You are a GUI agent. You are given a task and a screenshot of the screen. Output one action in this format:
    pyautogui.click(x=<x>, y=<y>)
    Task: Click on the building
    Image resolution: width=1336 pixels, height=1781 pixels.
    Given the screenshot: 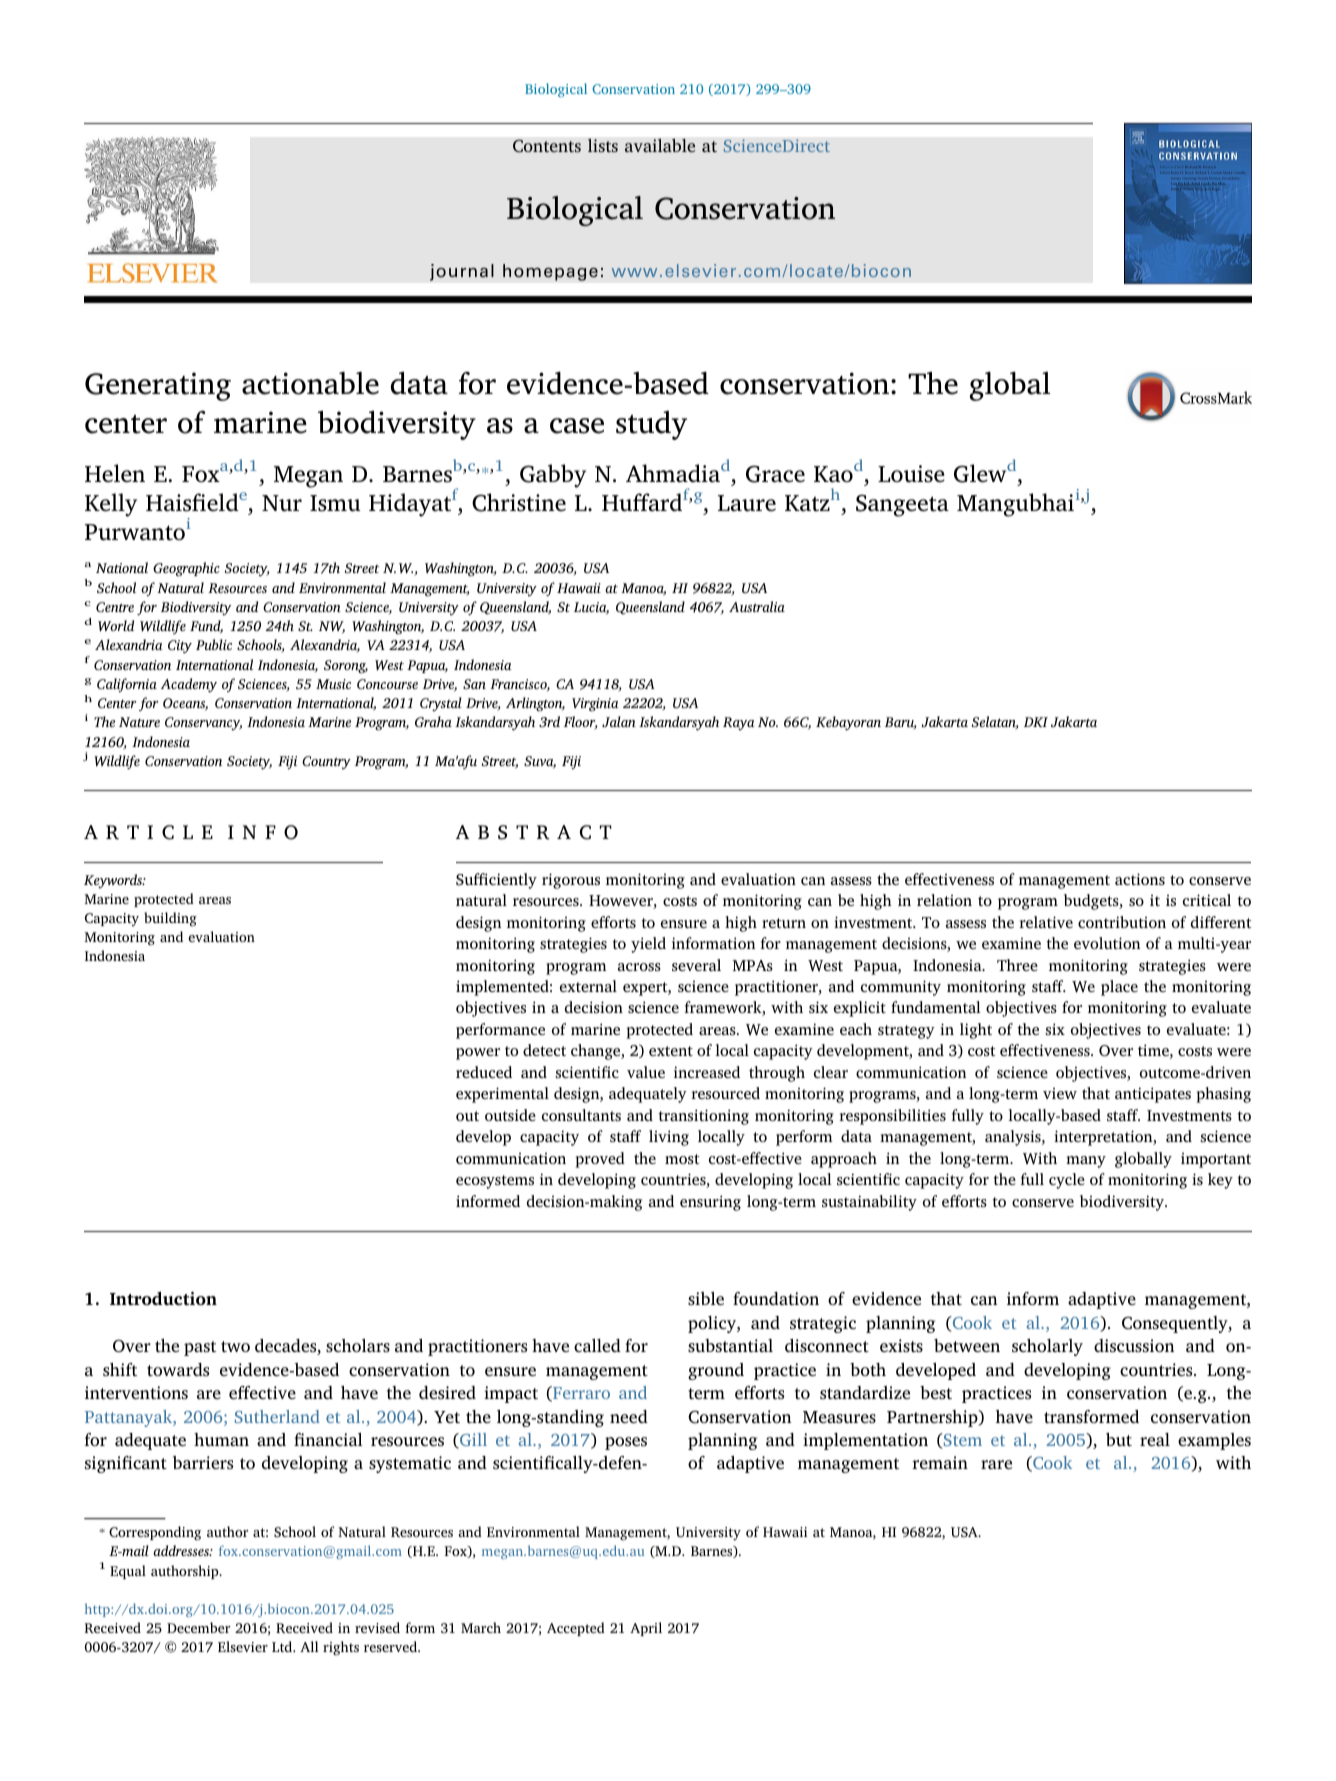 What is the action you would take?
    pyautogui.click(x=170, y=919)
